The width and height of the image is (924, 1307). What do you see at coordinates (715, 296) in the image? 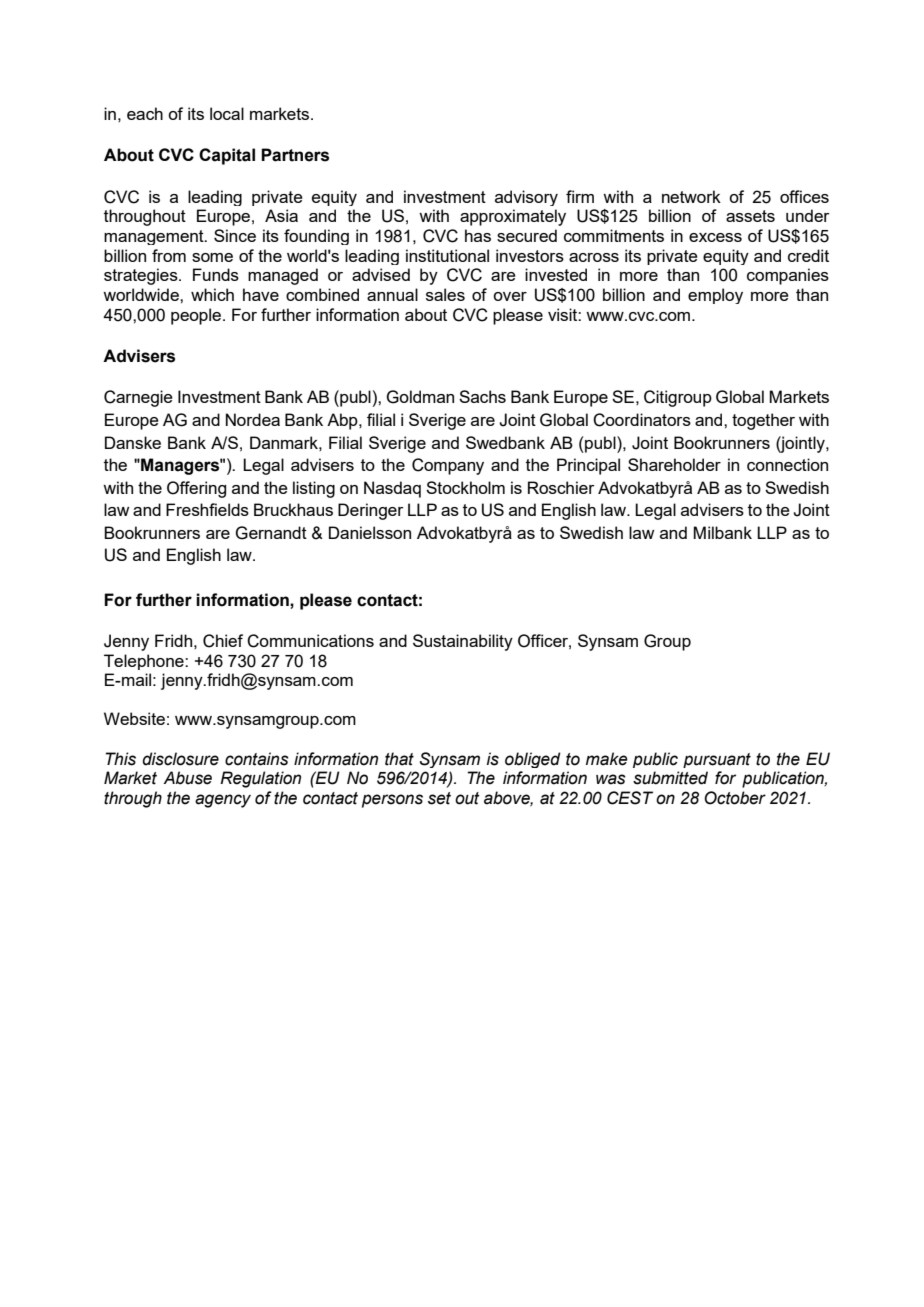
I see `employ` at bounding box center [715, 296].
